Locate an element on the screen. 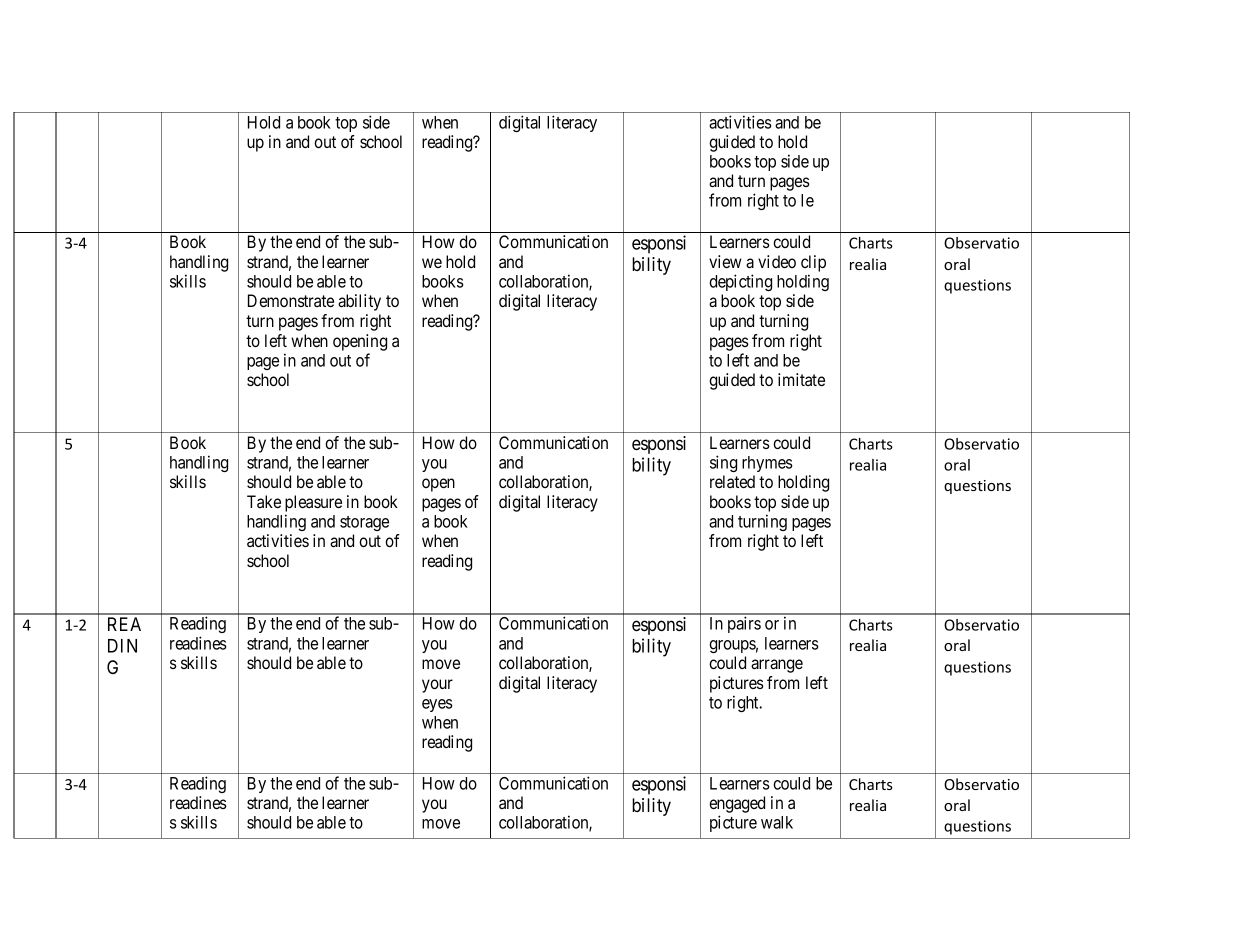 The image size is (1233, 952). related is located at coordinates (732, 481).
